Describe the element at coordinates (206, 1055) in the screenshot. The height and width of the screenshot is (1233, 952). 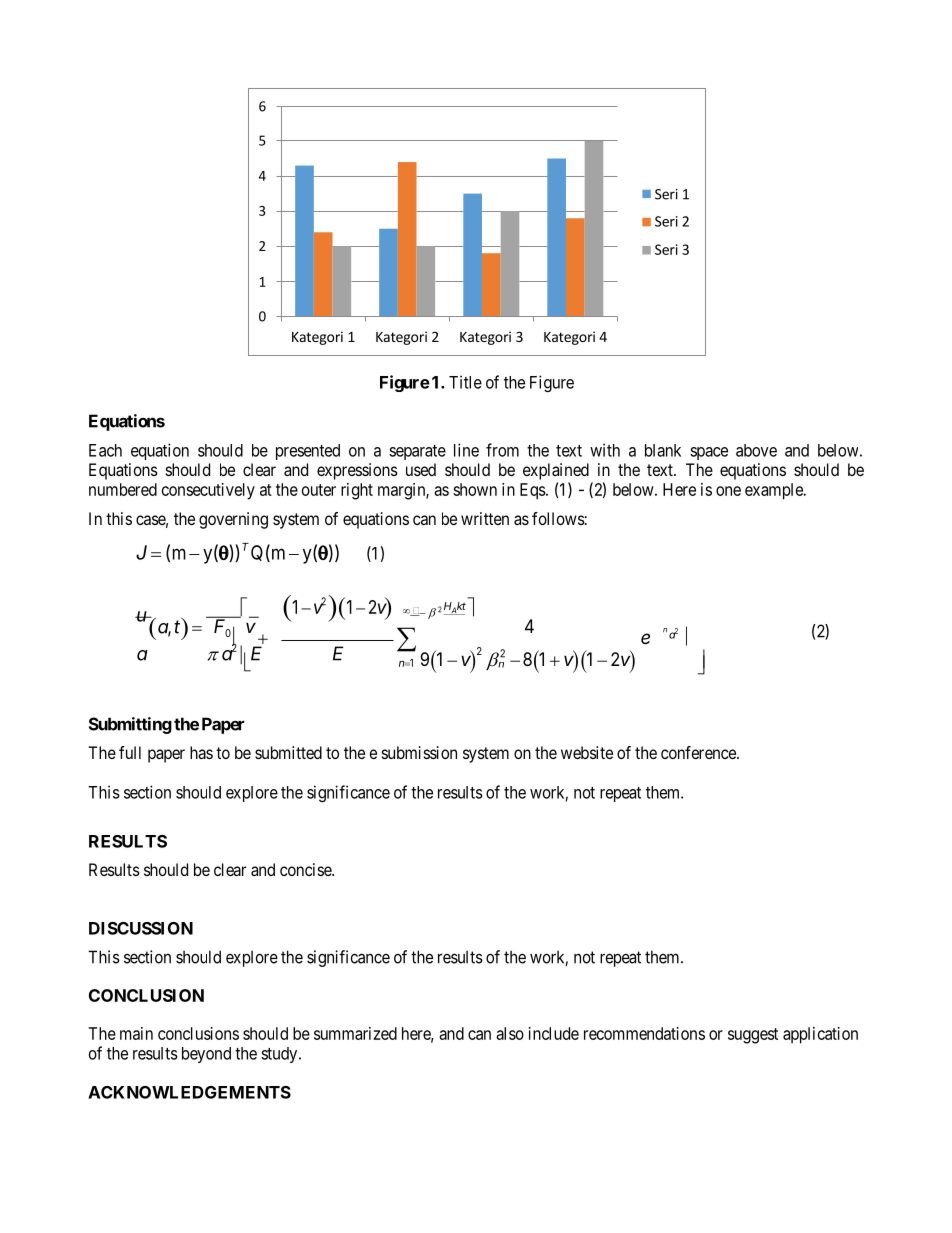
I see `beyond` at that location.
